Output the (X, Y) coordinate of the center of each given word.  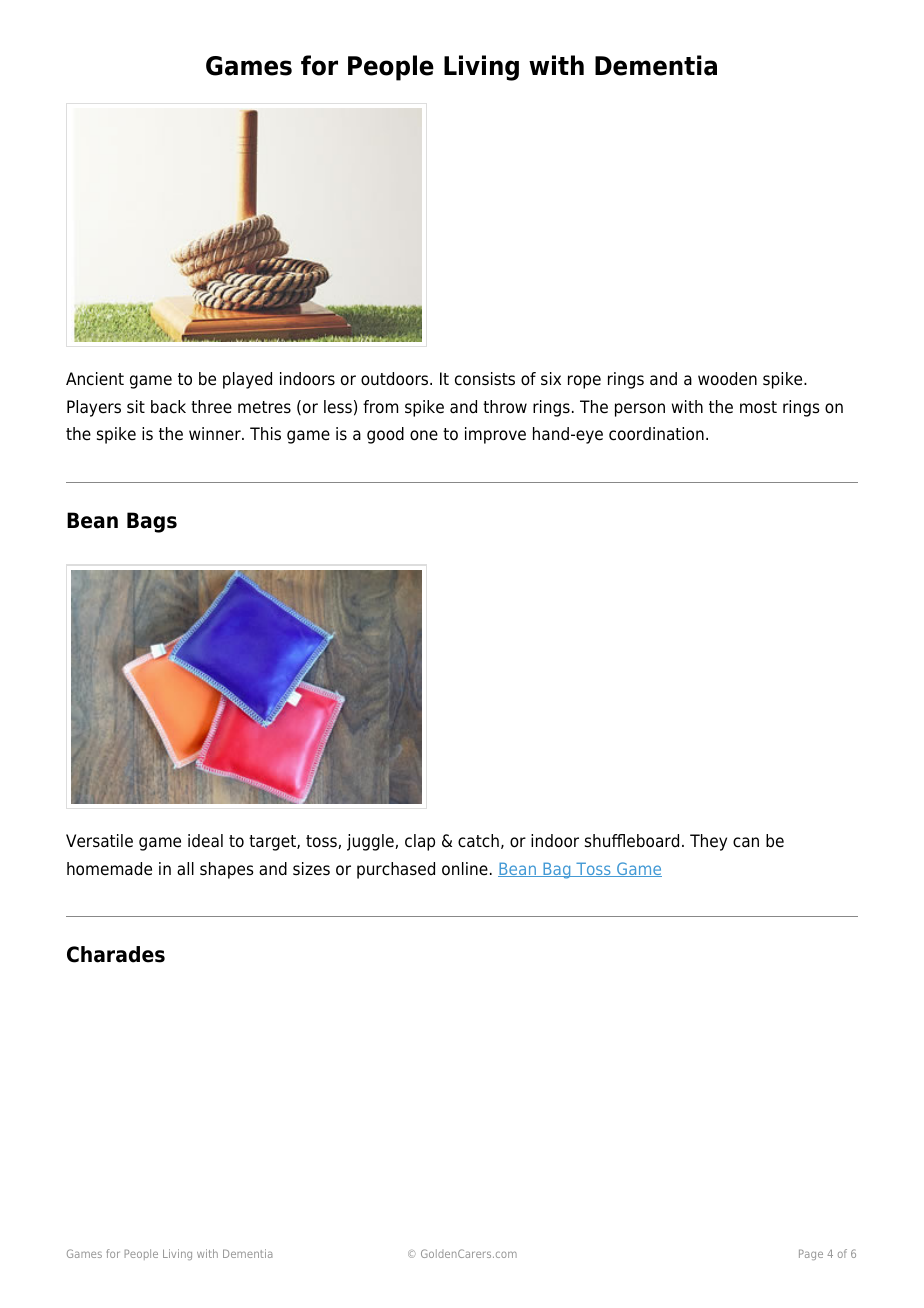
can (746, 842)
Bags (152, 522)
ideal (205, 841)
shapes (227, 870)
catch (478, 841)
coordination (656, 434)
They (708, 842)
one (424, 435)
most (758, 407)
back (168, 407)
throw (505, 407)
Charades (116, 954)
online (465, 869)
